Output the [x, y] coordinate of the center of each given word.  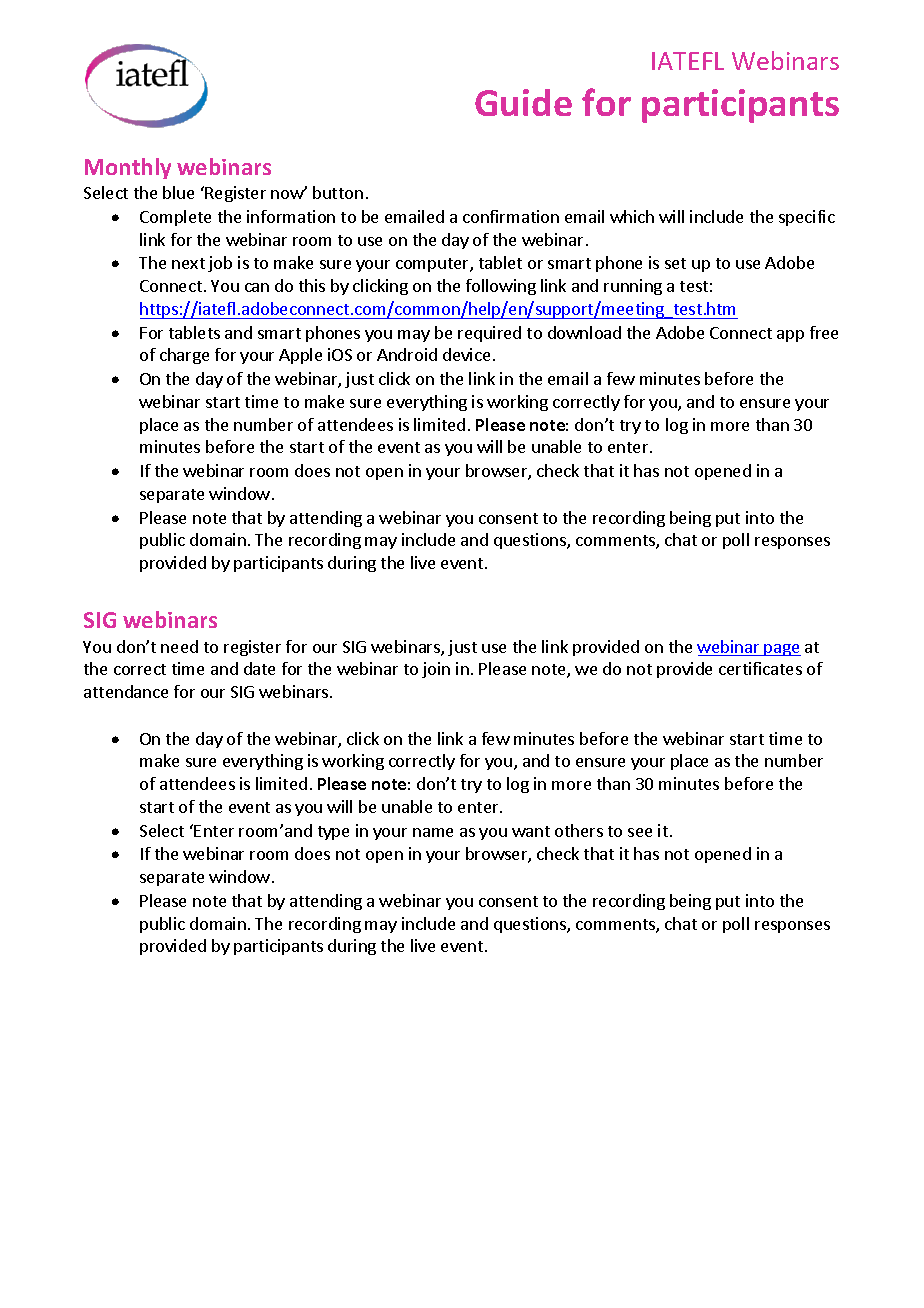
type [333, 833]
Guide [523, 102]
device [466, 354]
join [436, 670]
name [433, 832]
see [640, 832]
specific [807, 218]
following [501, 287]
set [675, 263]
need [179, 646]
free [824, 332]
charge [184, 356]
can [257, 287]
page [782, 650]
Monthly [128, 168]
